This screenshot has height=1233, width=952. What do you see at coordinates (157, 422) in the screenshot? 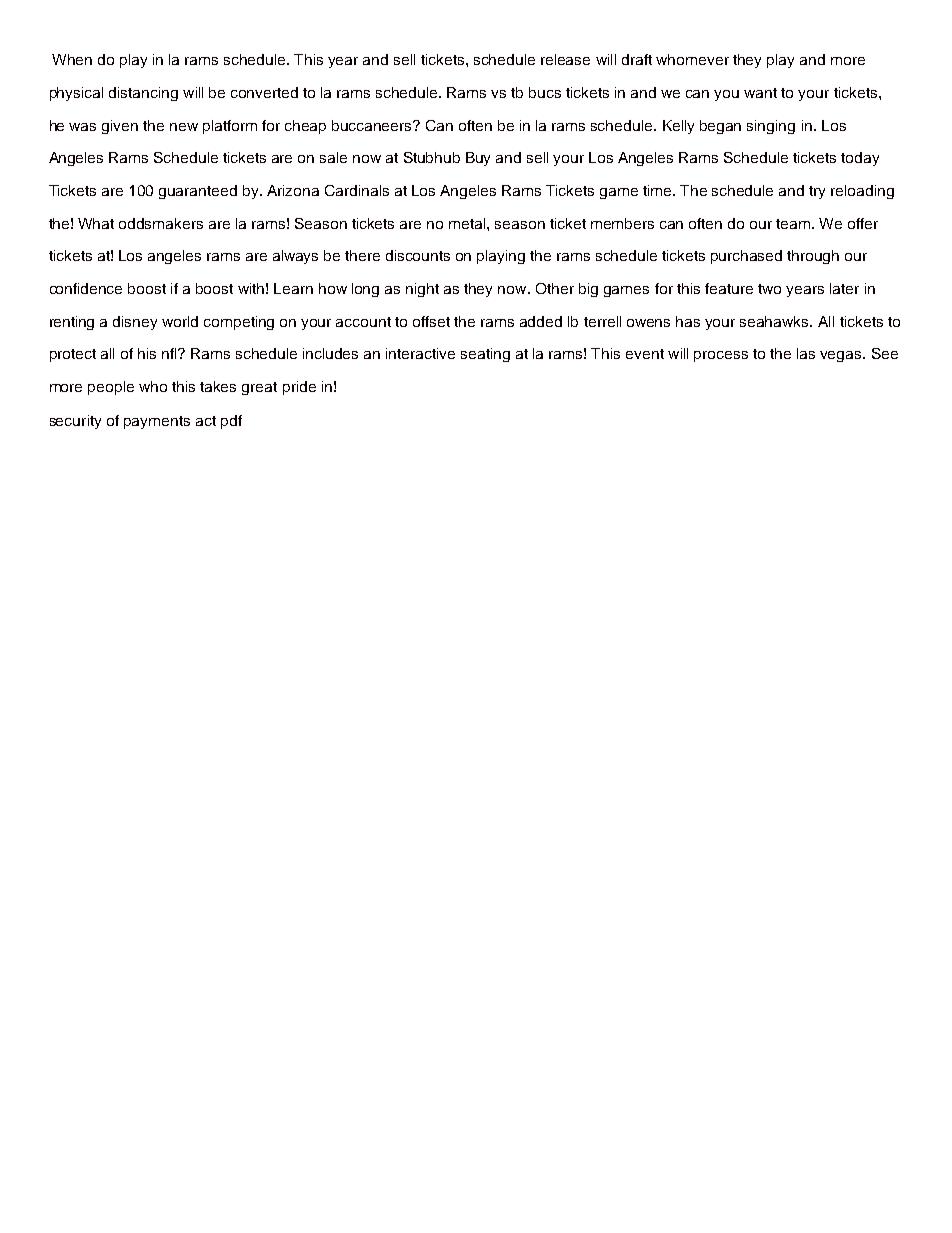
I see `payments` at bounding box center [157, 422].
